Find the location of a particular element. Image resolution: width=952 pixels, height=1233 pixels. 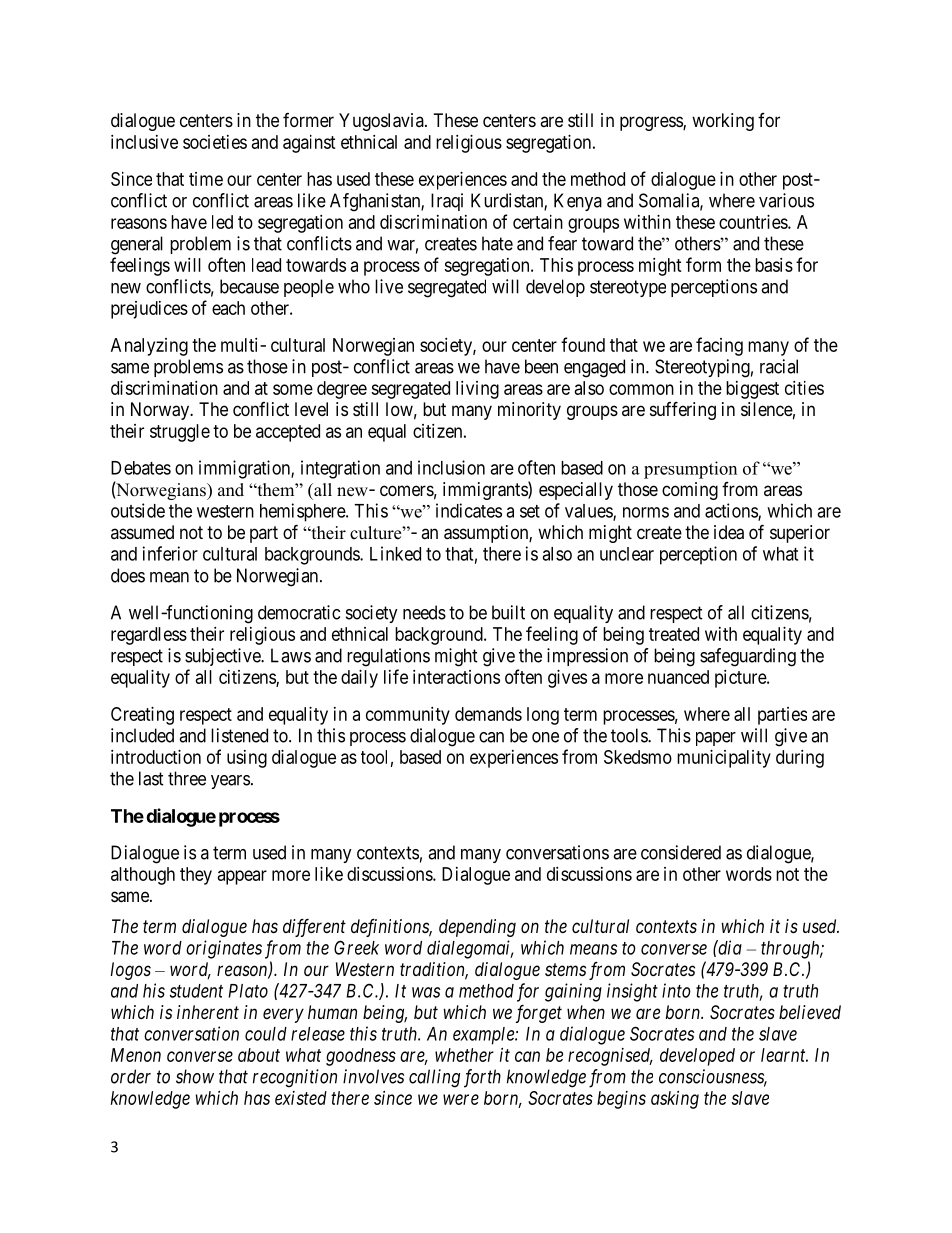

working is located at coordinates (723, 122).
